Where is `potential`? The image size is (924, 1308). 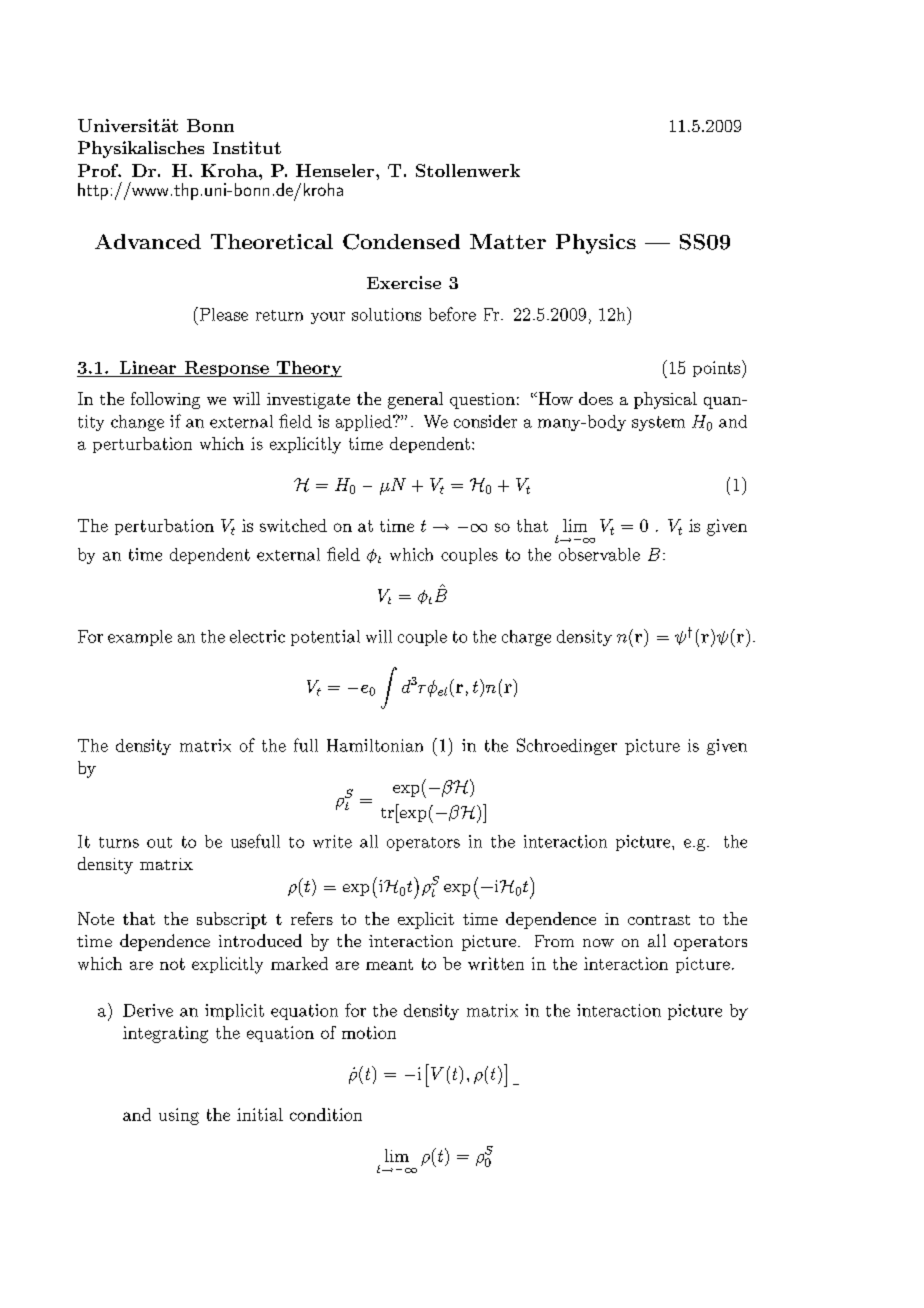 potential is located at coordinates (325, 638).
